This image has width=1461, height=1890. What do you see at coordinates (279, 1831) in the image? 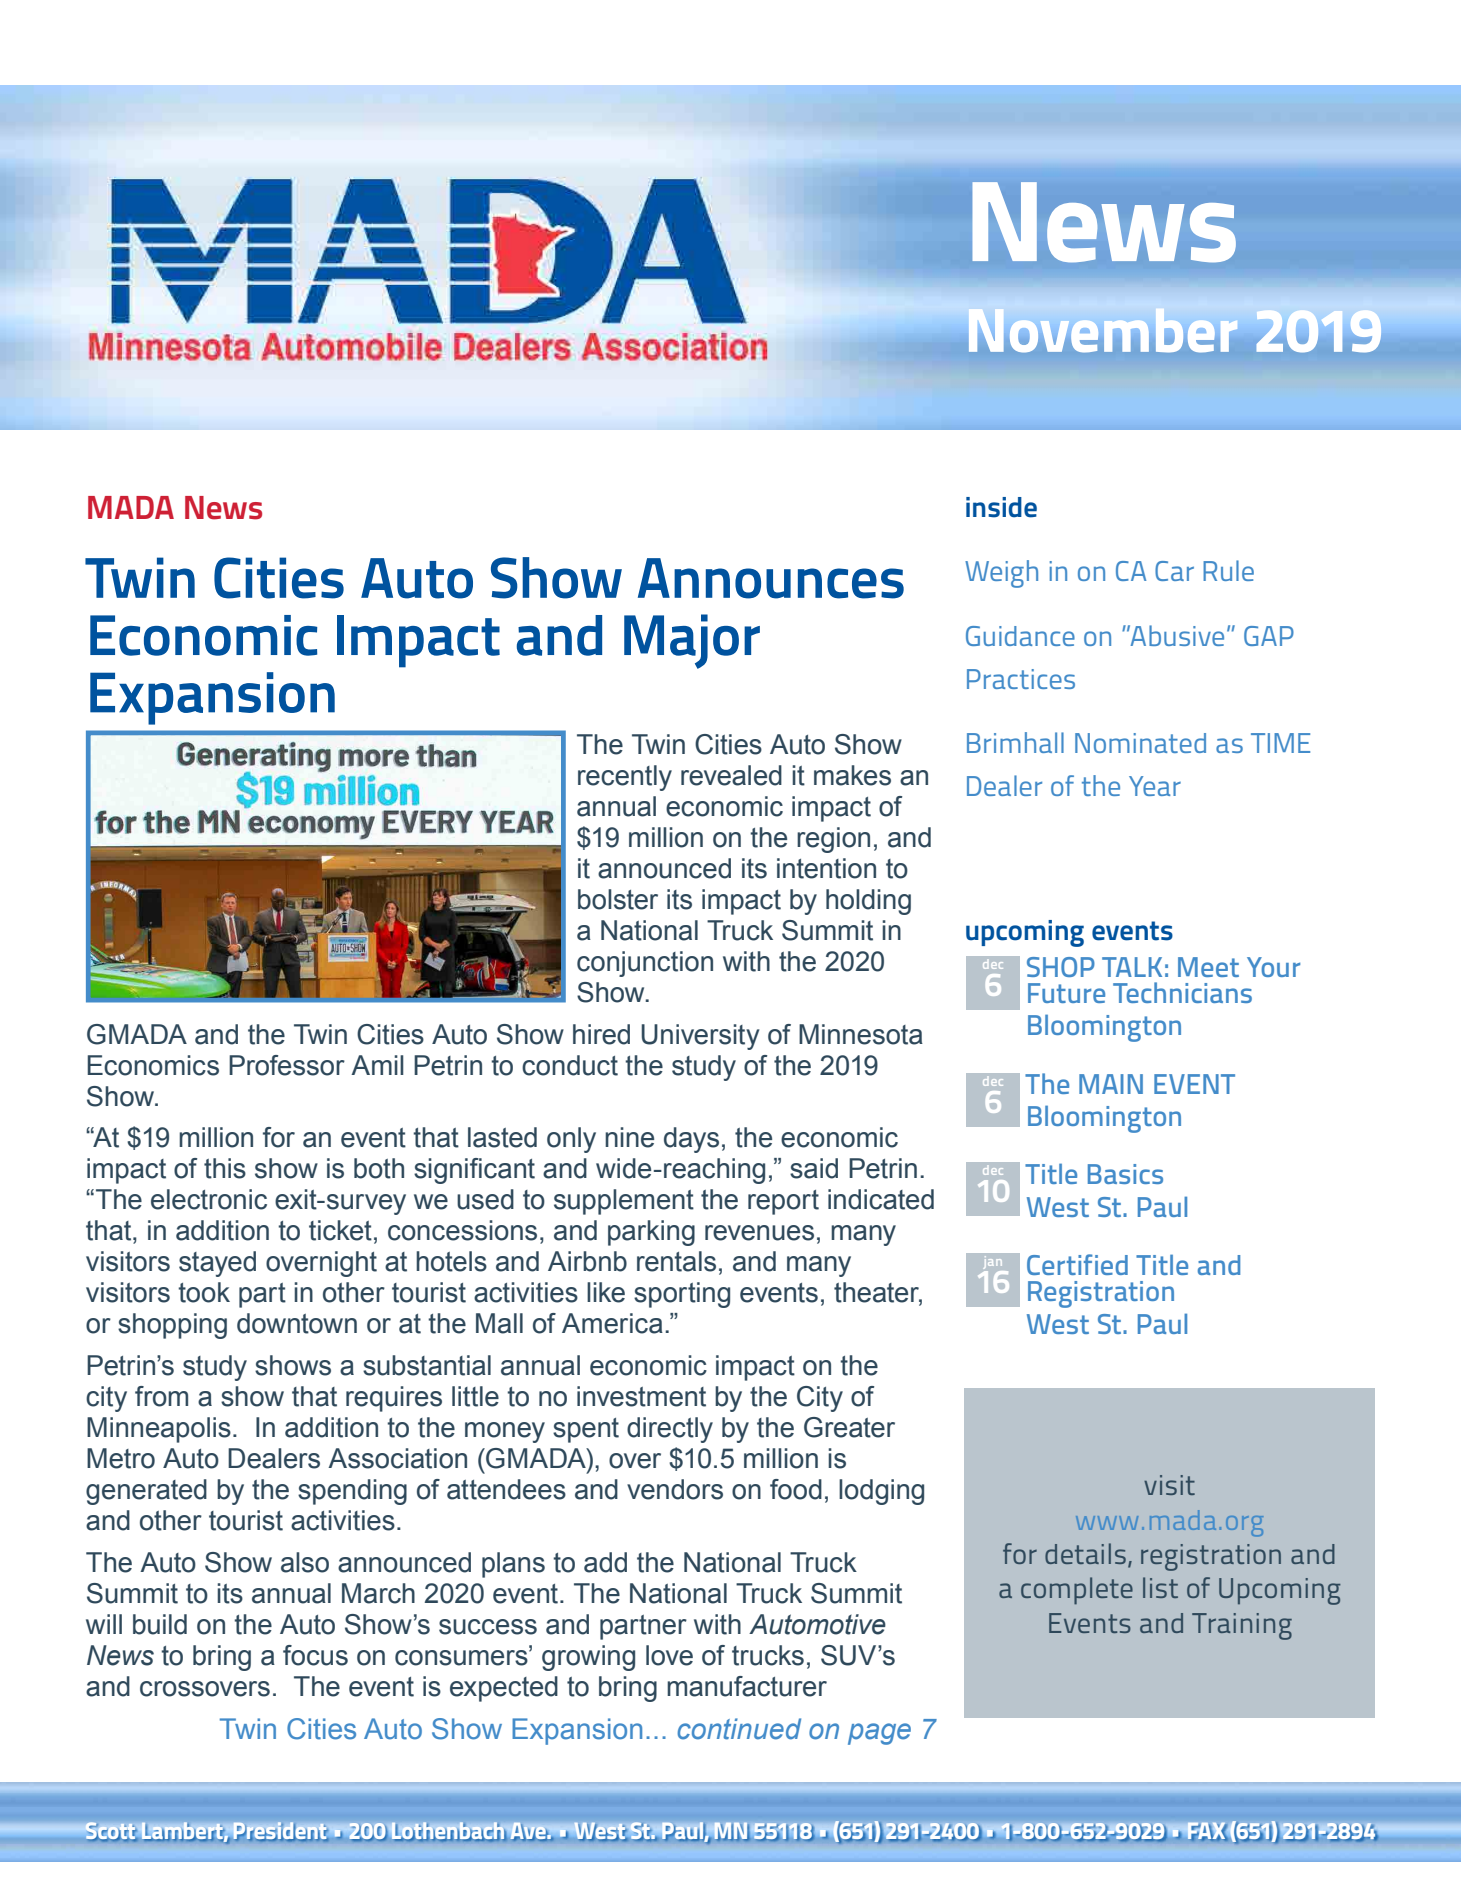
I see `President` at bounding box center [279, 1831].
